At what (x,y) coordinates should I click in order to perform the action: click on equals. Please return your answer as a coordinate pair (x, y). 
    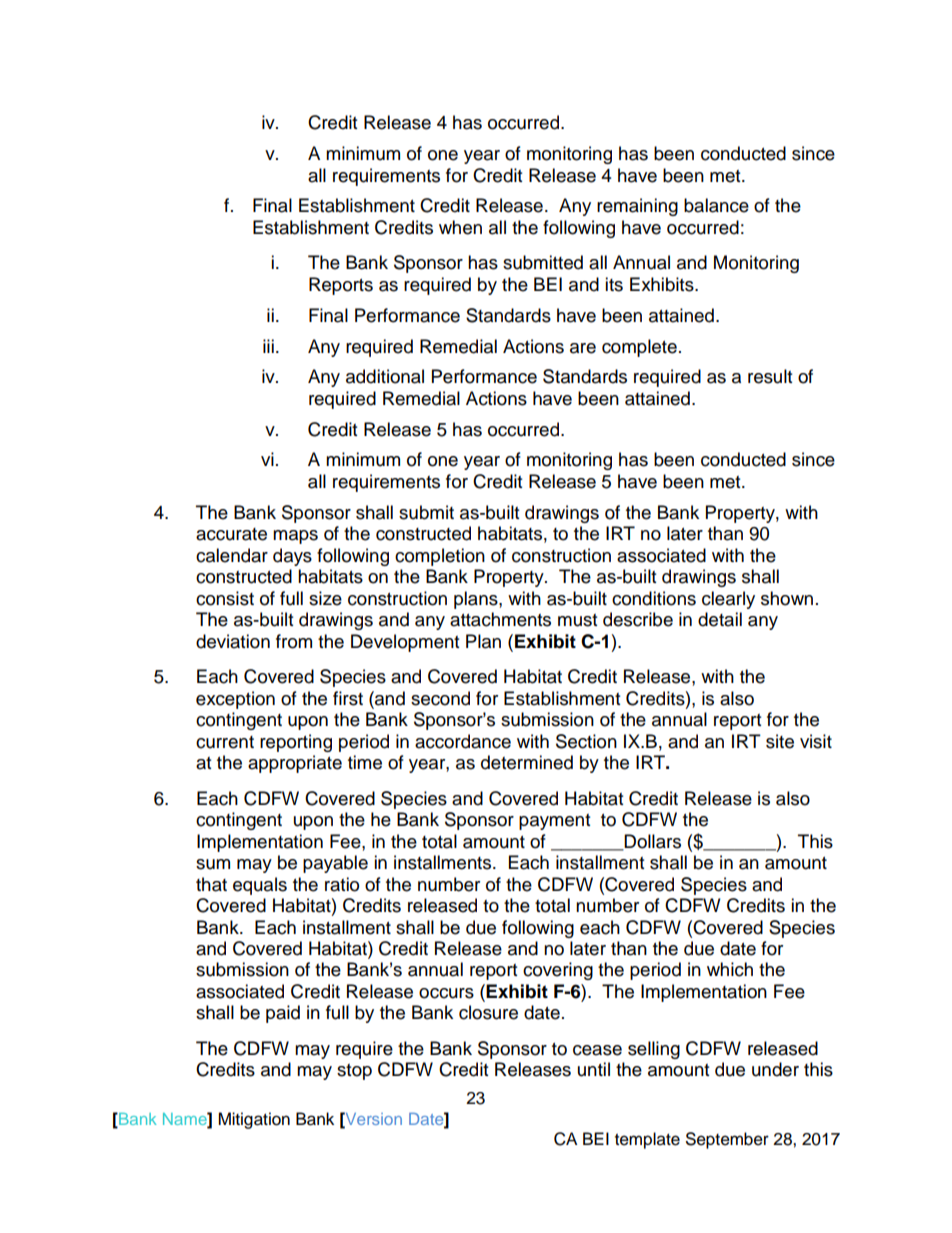
    Looking at the image, I should click on (260, 886).
